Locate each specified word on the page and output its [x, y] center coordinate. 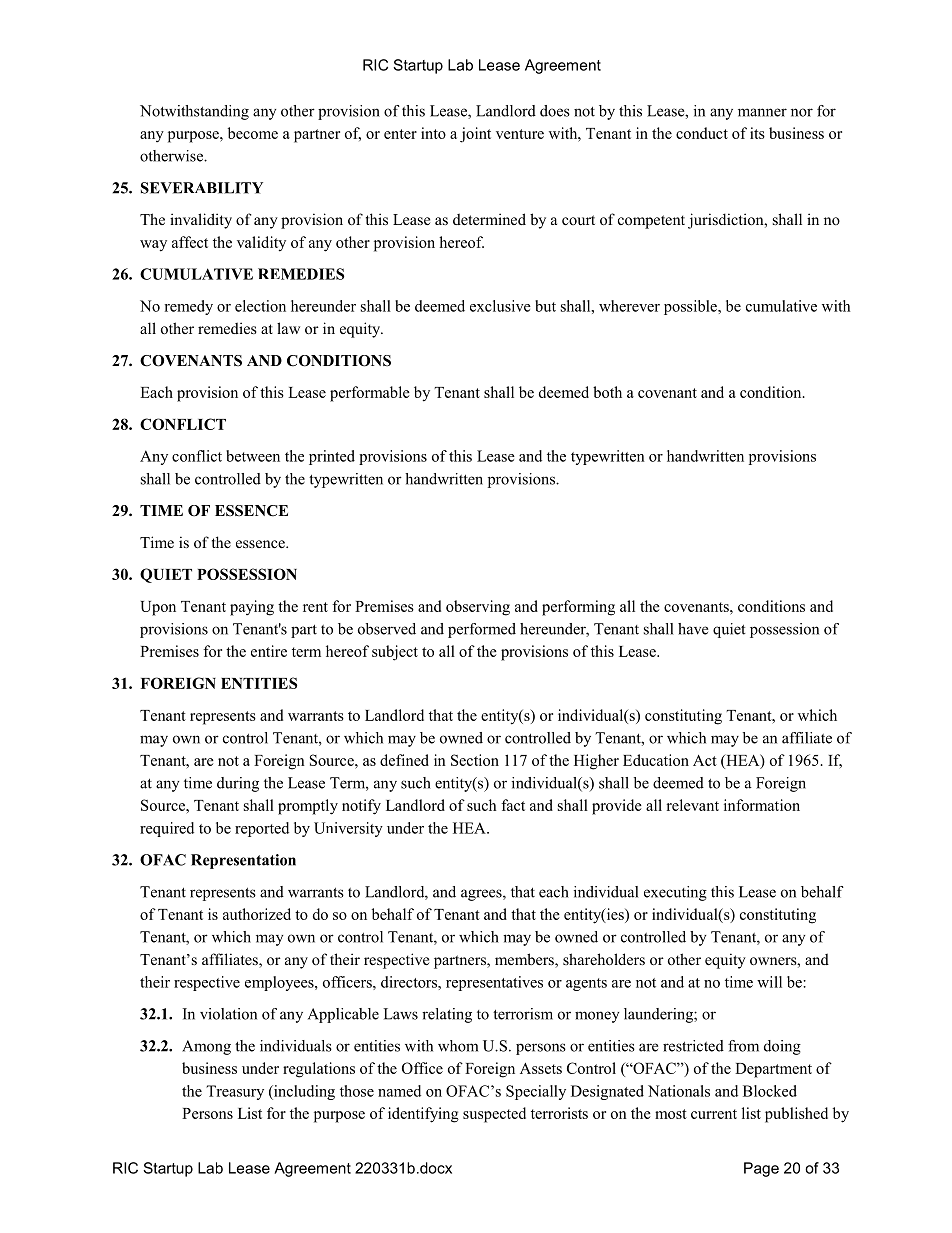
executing [675, 893]
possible [691, 307]
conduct [702, 133]
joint [475, 135]
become [253, 133]
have [693, 629]
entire [269, 651]
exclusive [500, 306]
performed [482, 630]
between [253, 456]
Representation [243, 861]
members [525, 960]
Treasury [235, 1092]
